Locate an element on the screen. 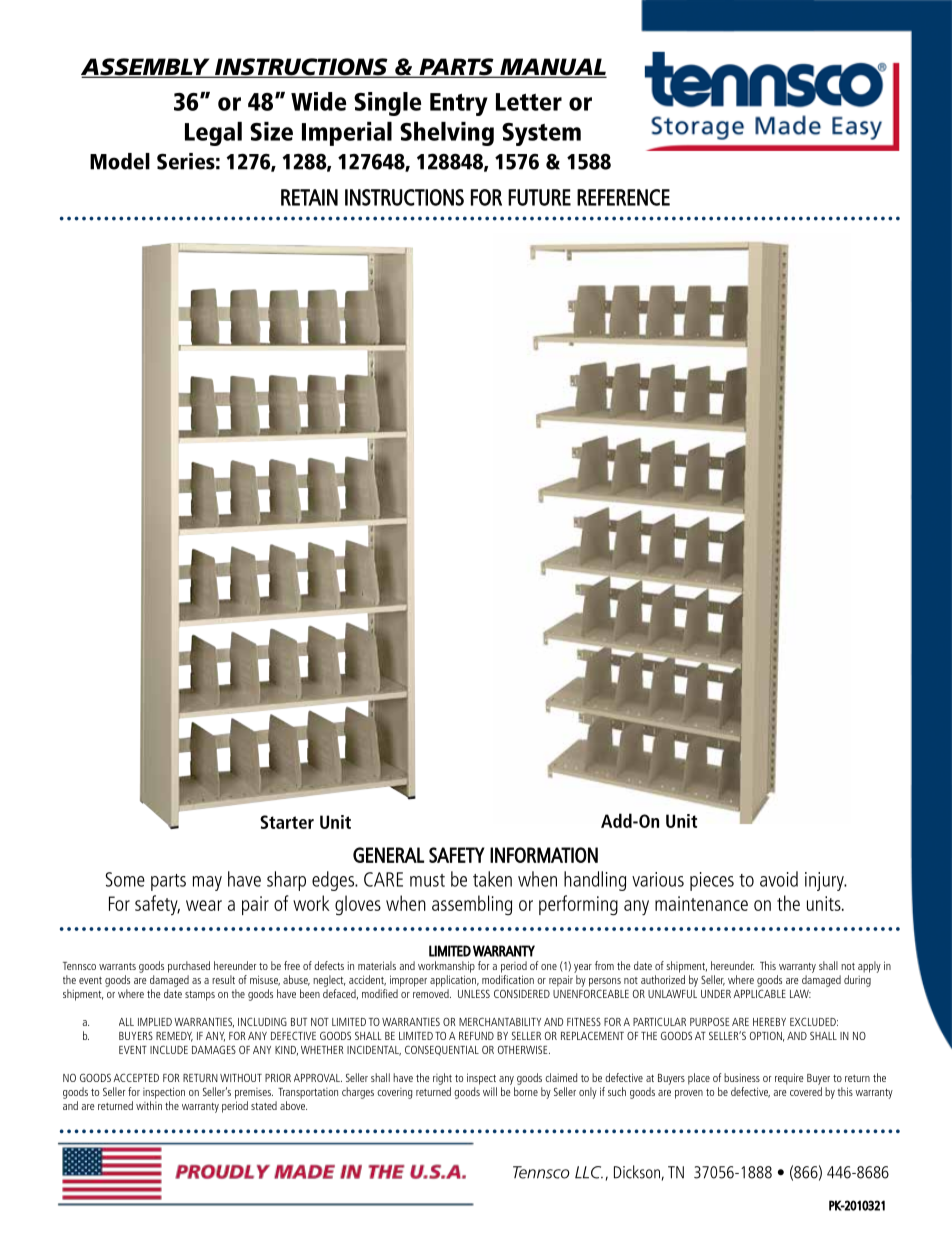 This screenshot has width=952, height=1233. stated is located at coordinates (264, 1105).
